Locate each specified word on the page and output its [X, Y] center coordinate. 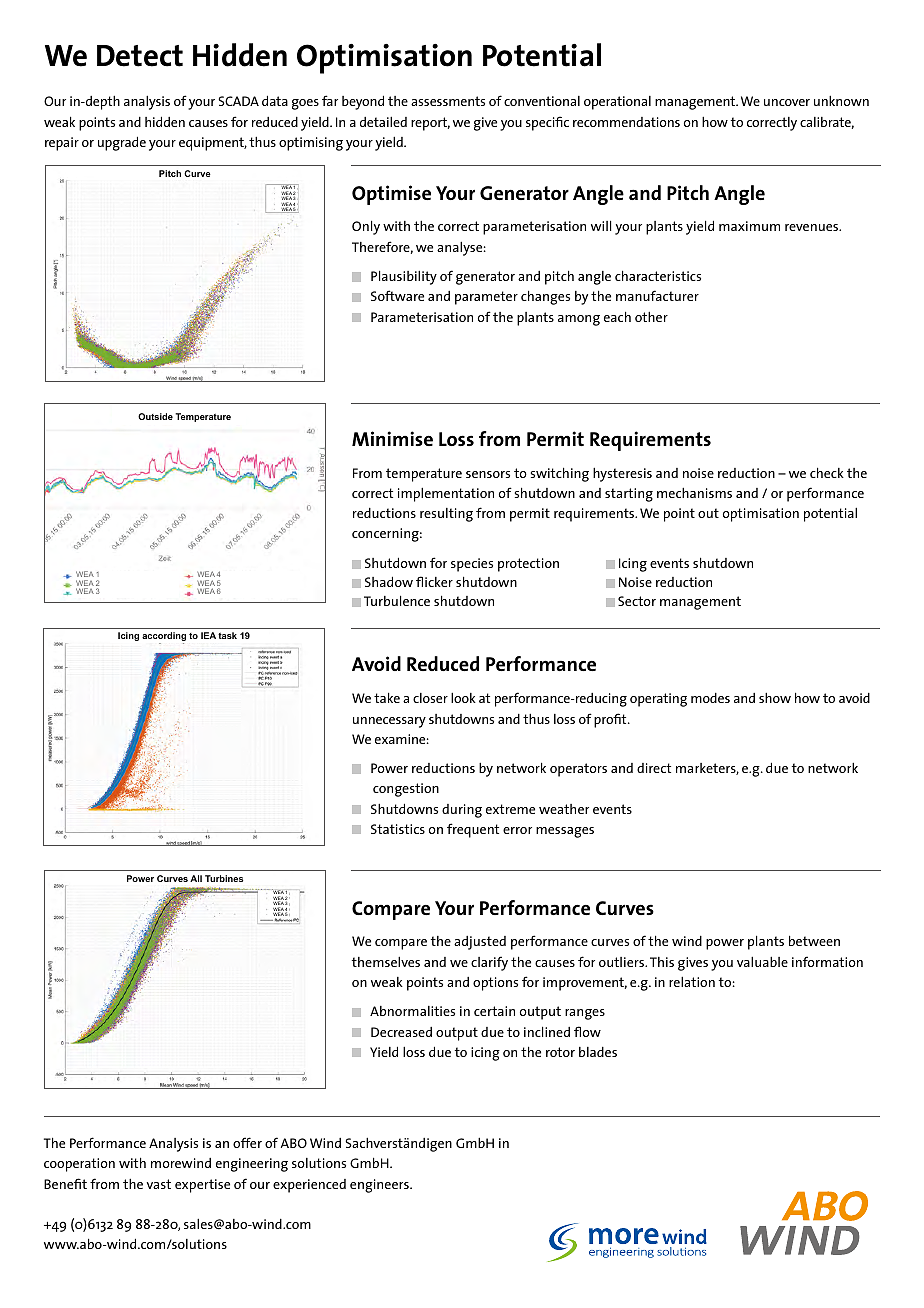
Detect [140, 56]
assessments [448, 101]
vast [158, 1184]
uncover [787, 102]
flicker [434, 581]
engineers [380, 1186]
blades [598, 1052]
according [164, 638]
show [775, 697]
